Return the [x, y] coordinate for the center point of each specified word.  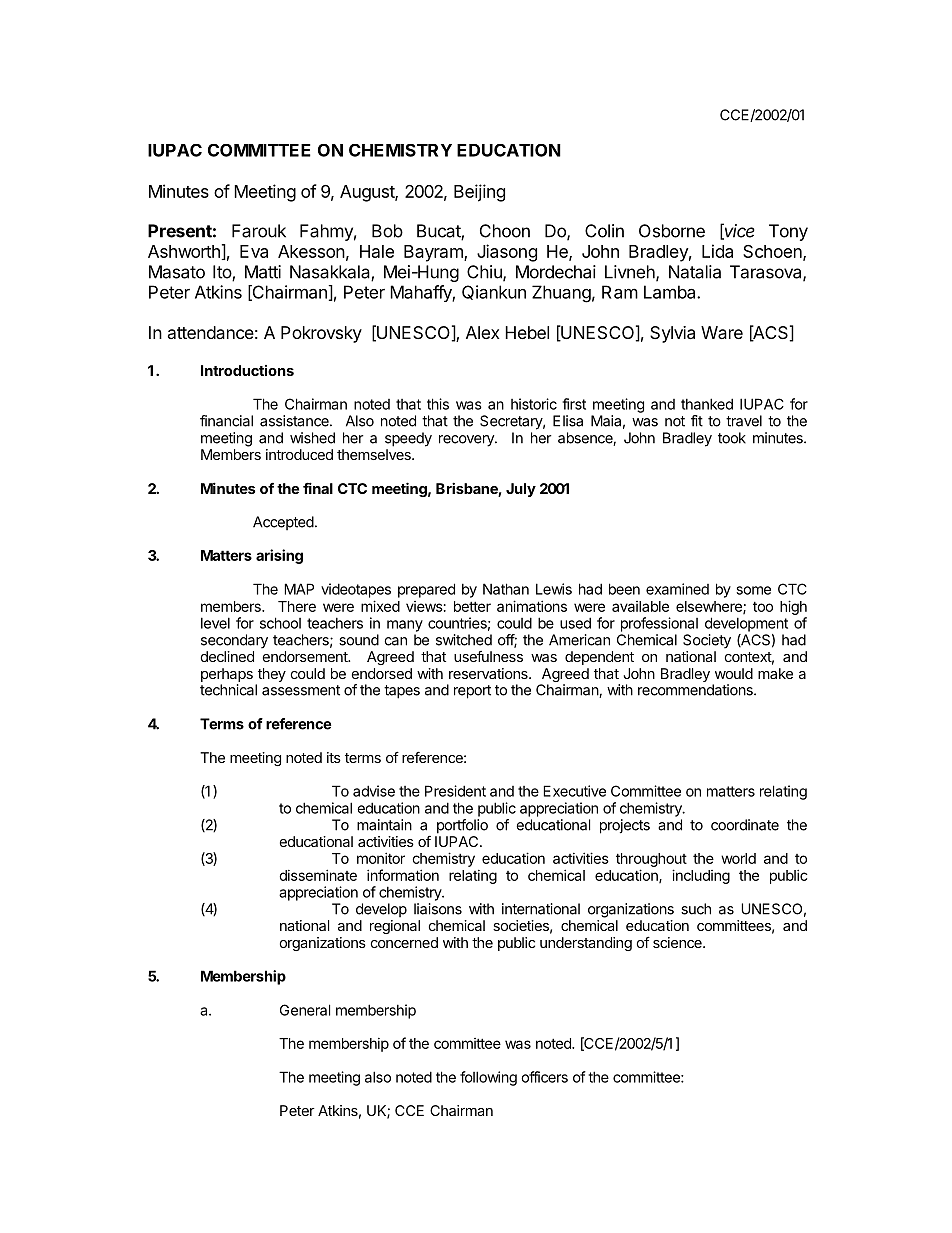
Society [707, 641]
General [305, 1010]
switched [464, 640]
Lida [717, 251]
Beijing [479, 193]
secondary [234, 641]
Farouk [259, 231]
